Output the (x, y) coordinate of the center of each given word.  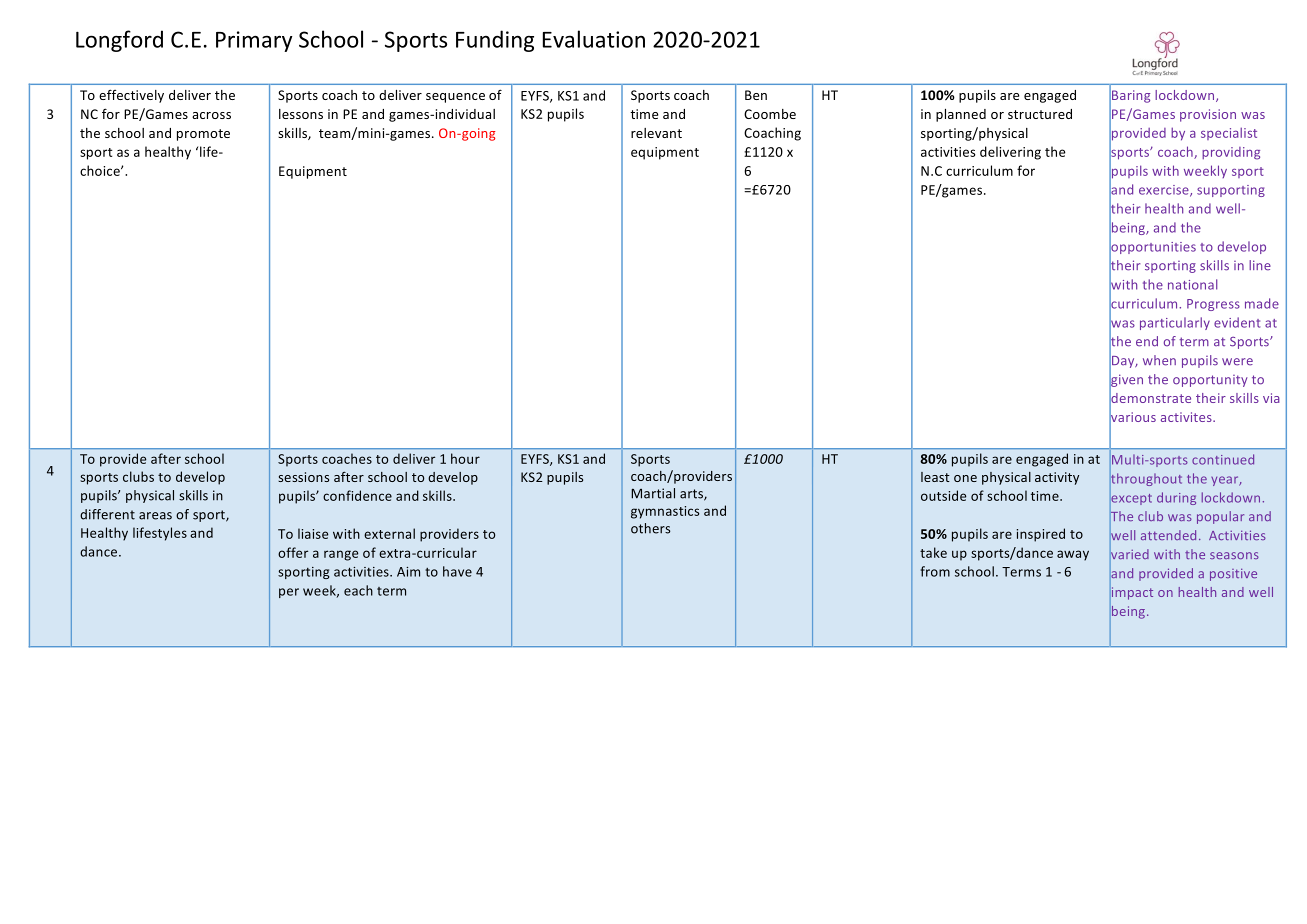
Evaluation (594, 39)
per (289, 593)
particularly (1175, 323)
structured (1040, 114)
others (650, 528)
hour (465, 458)
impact (1131, 593)
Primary (254, 41)
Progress (1213, 305)
